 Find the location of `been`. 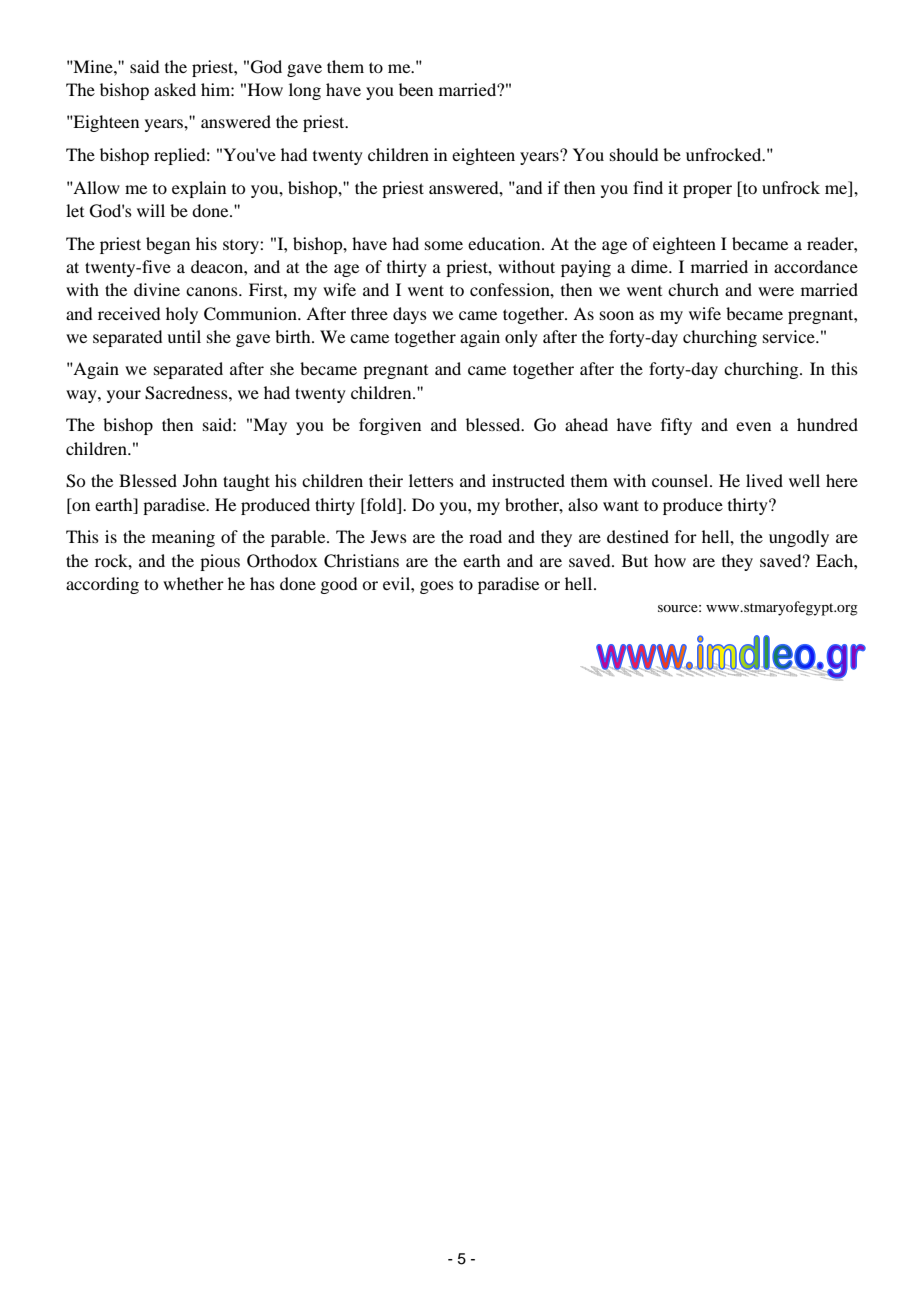

been is located at coordinates (416, 89).
